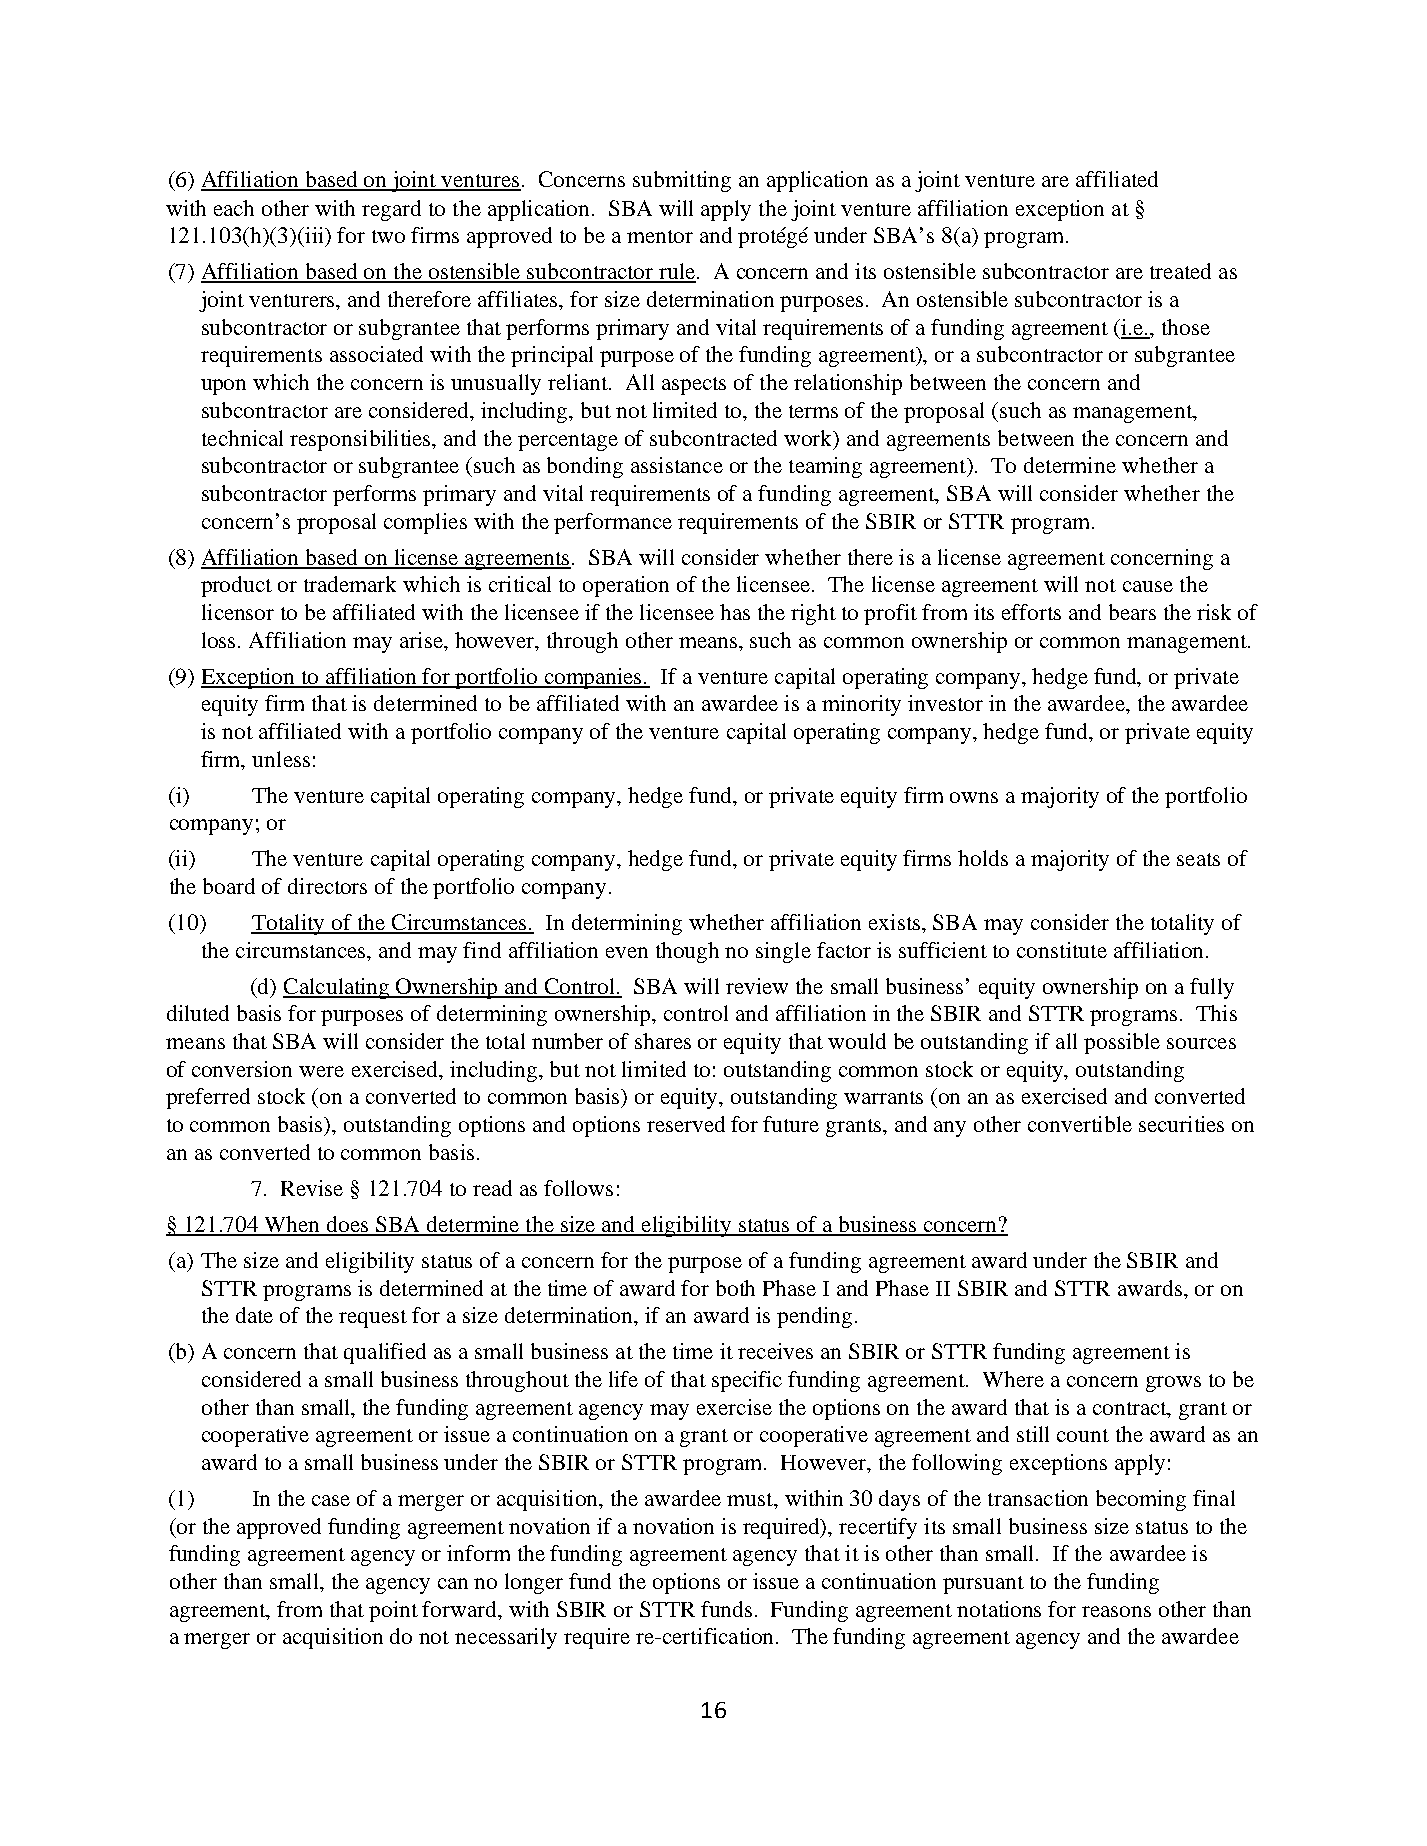 This screenshot has height=1846, width=1427. Describe the element at coordinates (1062, 950) in the screenshot. I see `constitute` at that location.
